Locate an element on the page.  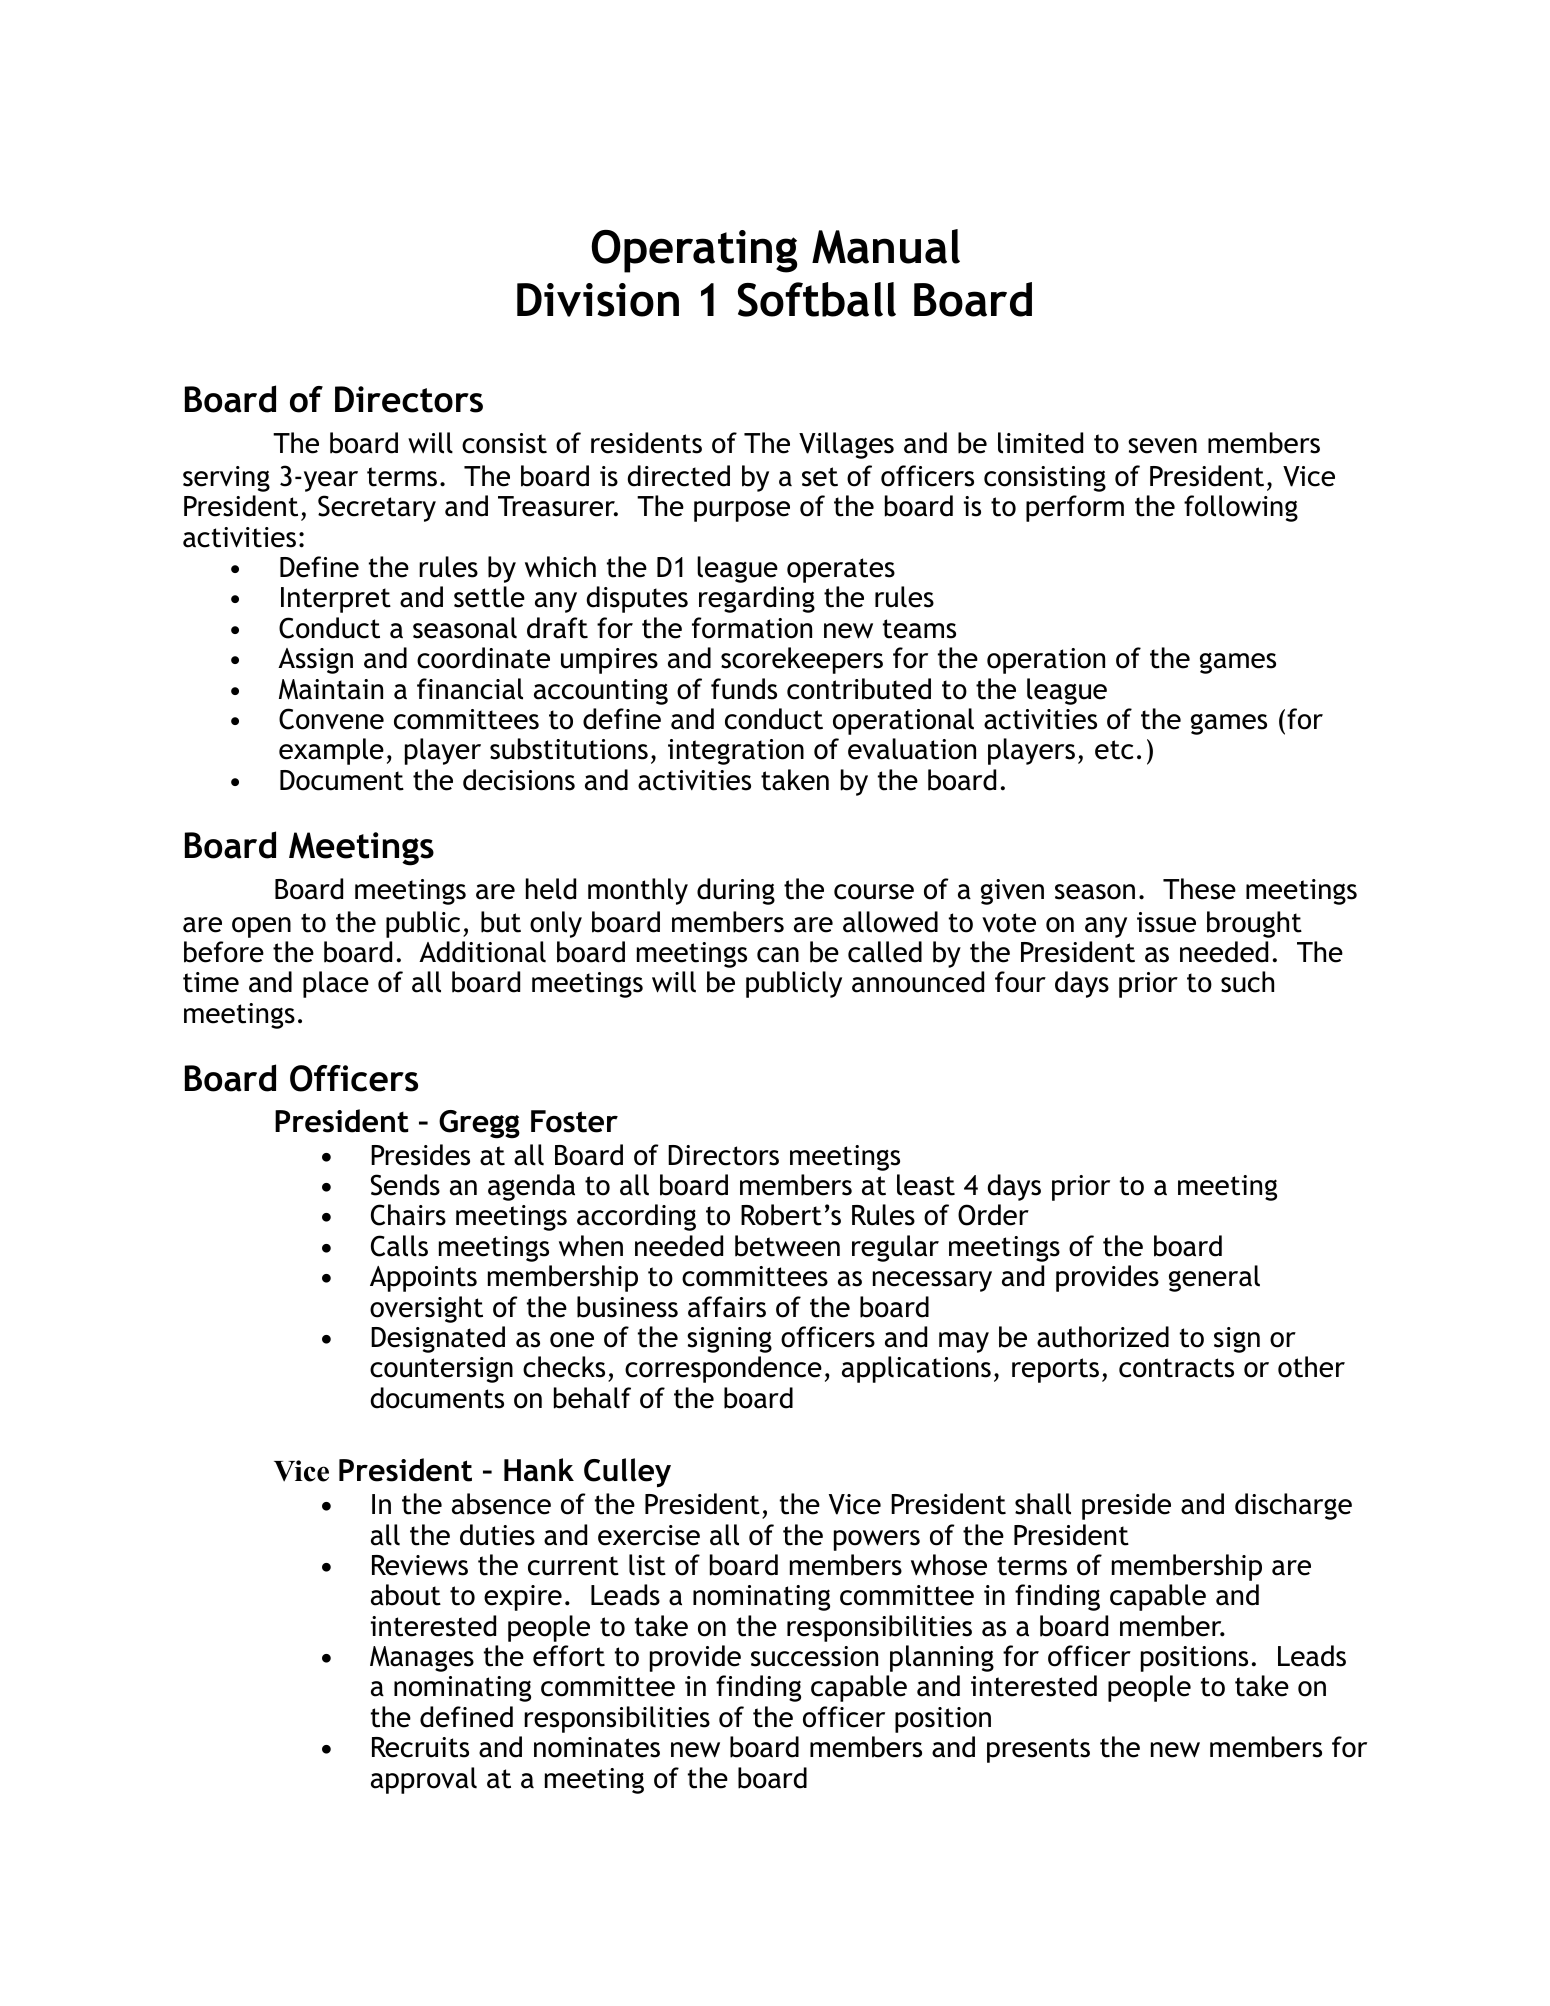
Calls is located at coordinates (399, 1246).
